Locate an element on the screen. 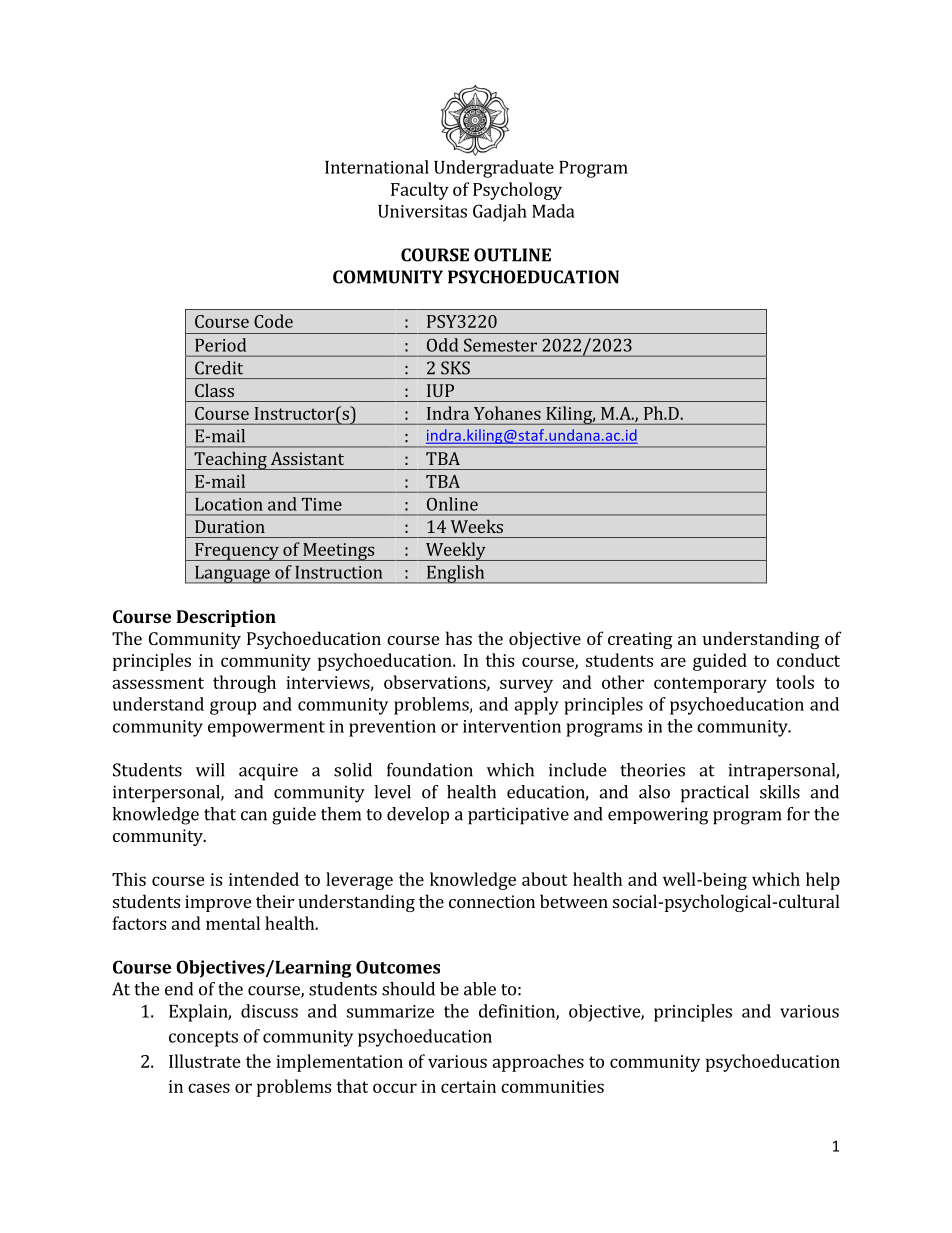 This screenshot has height=1233, width=952. Illustrate is located at coordinates (205, 1061).
